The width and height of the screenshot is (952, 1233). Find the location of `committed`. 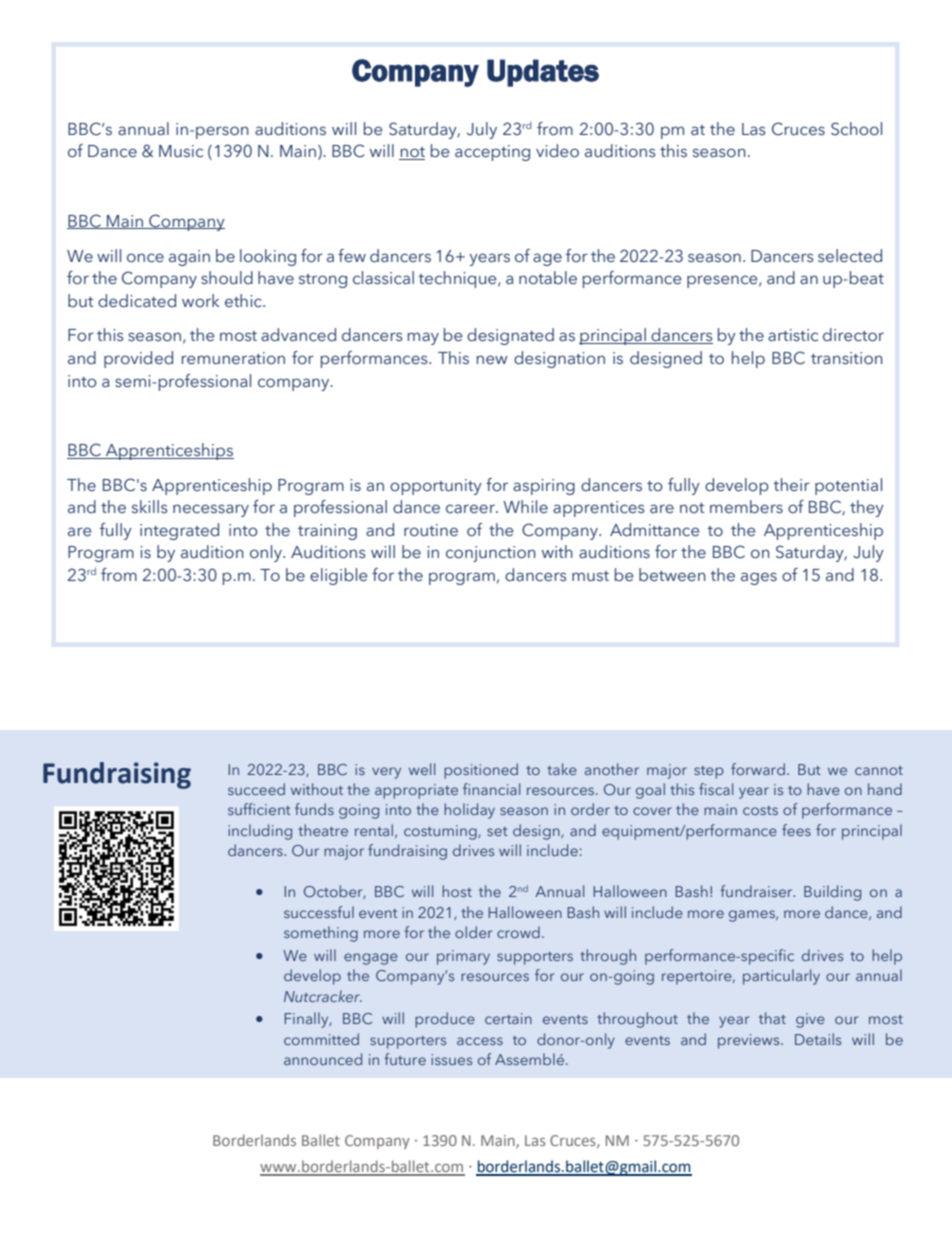

committed is located at coordinates (321, 1039).
